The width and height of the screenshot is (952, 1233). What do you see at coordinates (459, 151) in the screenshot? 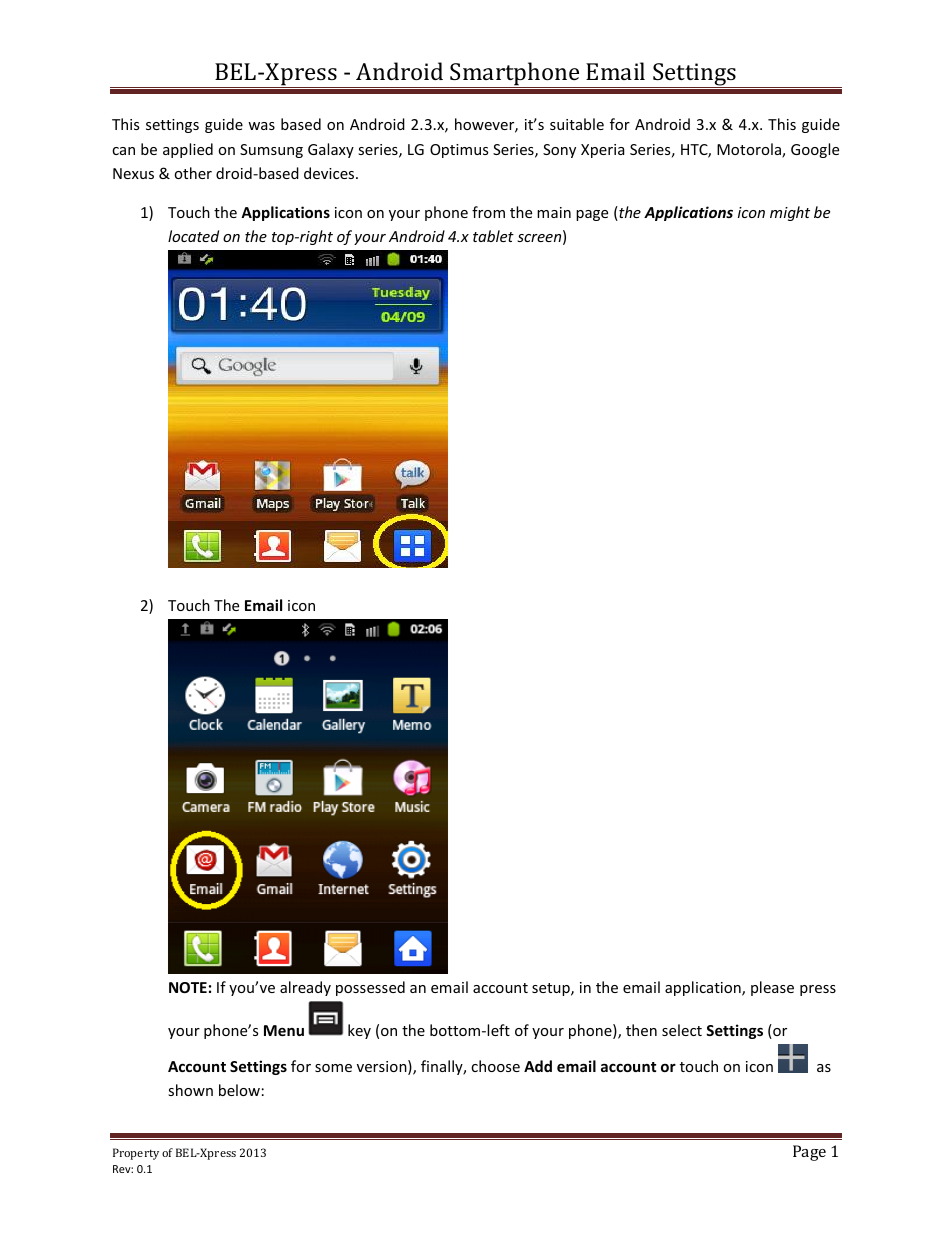
I see `Optimus` at bounding box center [459, 151].
